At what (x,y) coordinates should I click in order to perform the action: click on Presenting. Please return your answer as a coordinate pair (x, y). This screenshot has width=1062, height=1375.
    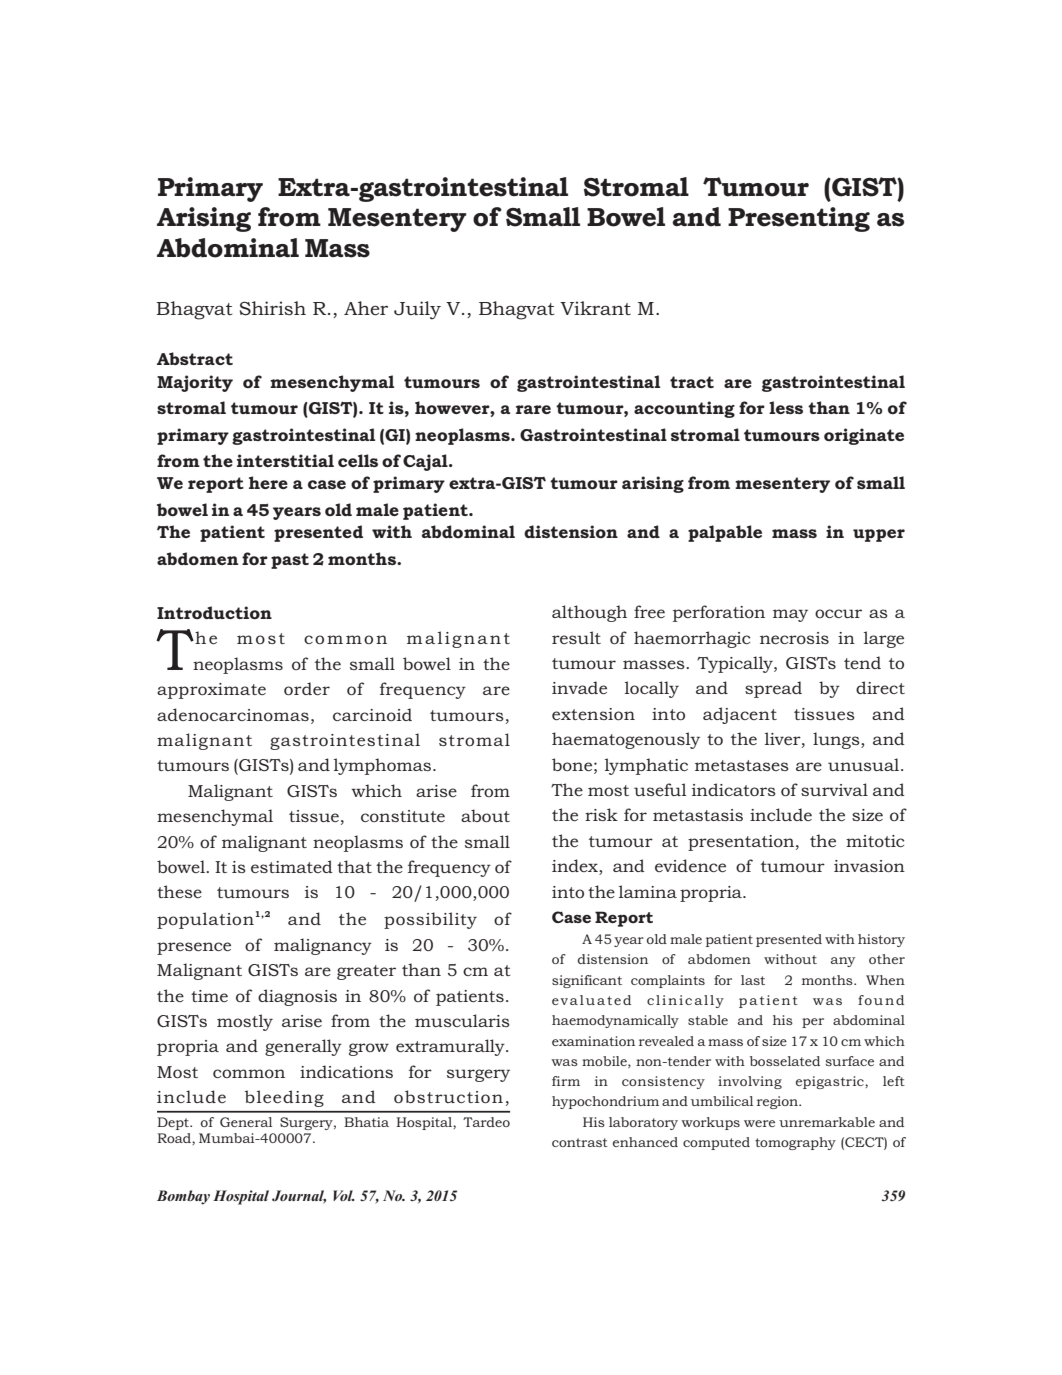
    Looking at the image, I should click on (799, 219).
